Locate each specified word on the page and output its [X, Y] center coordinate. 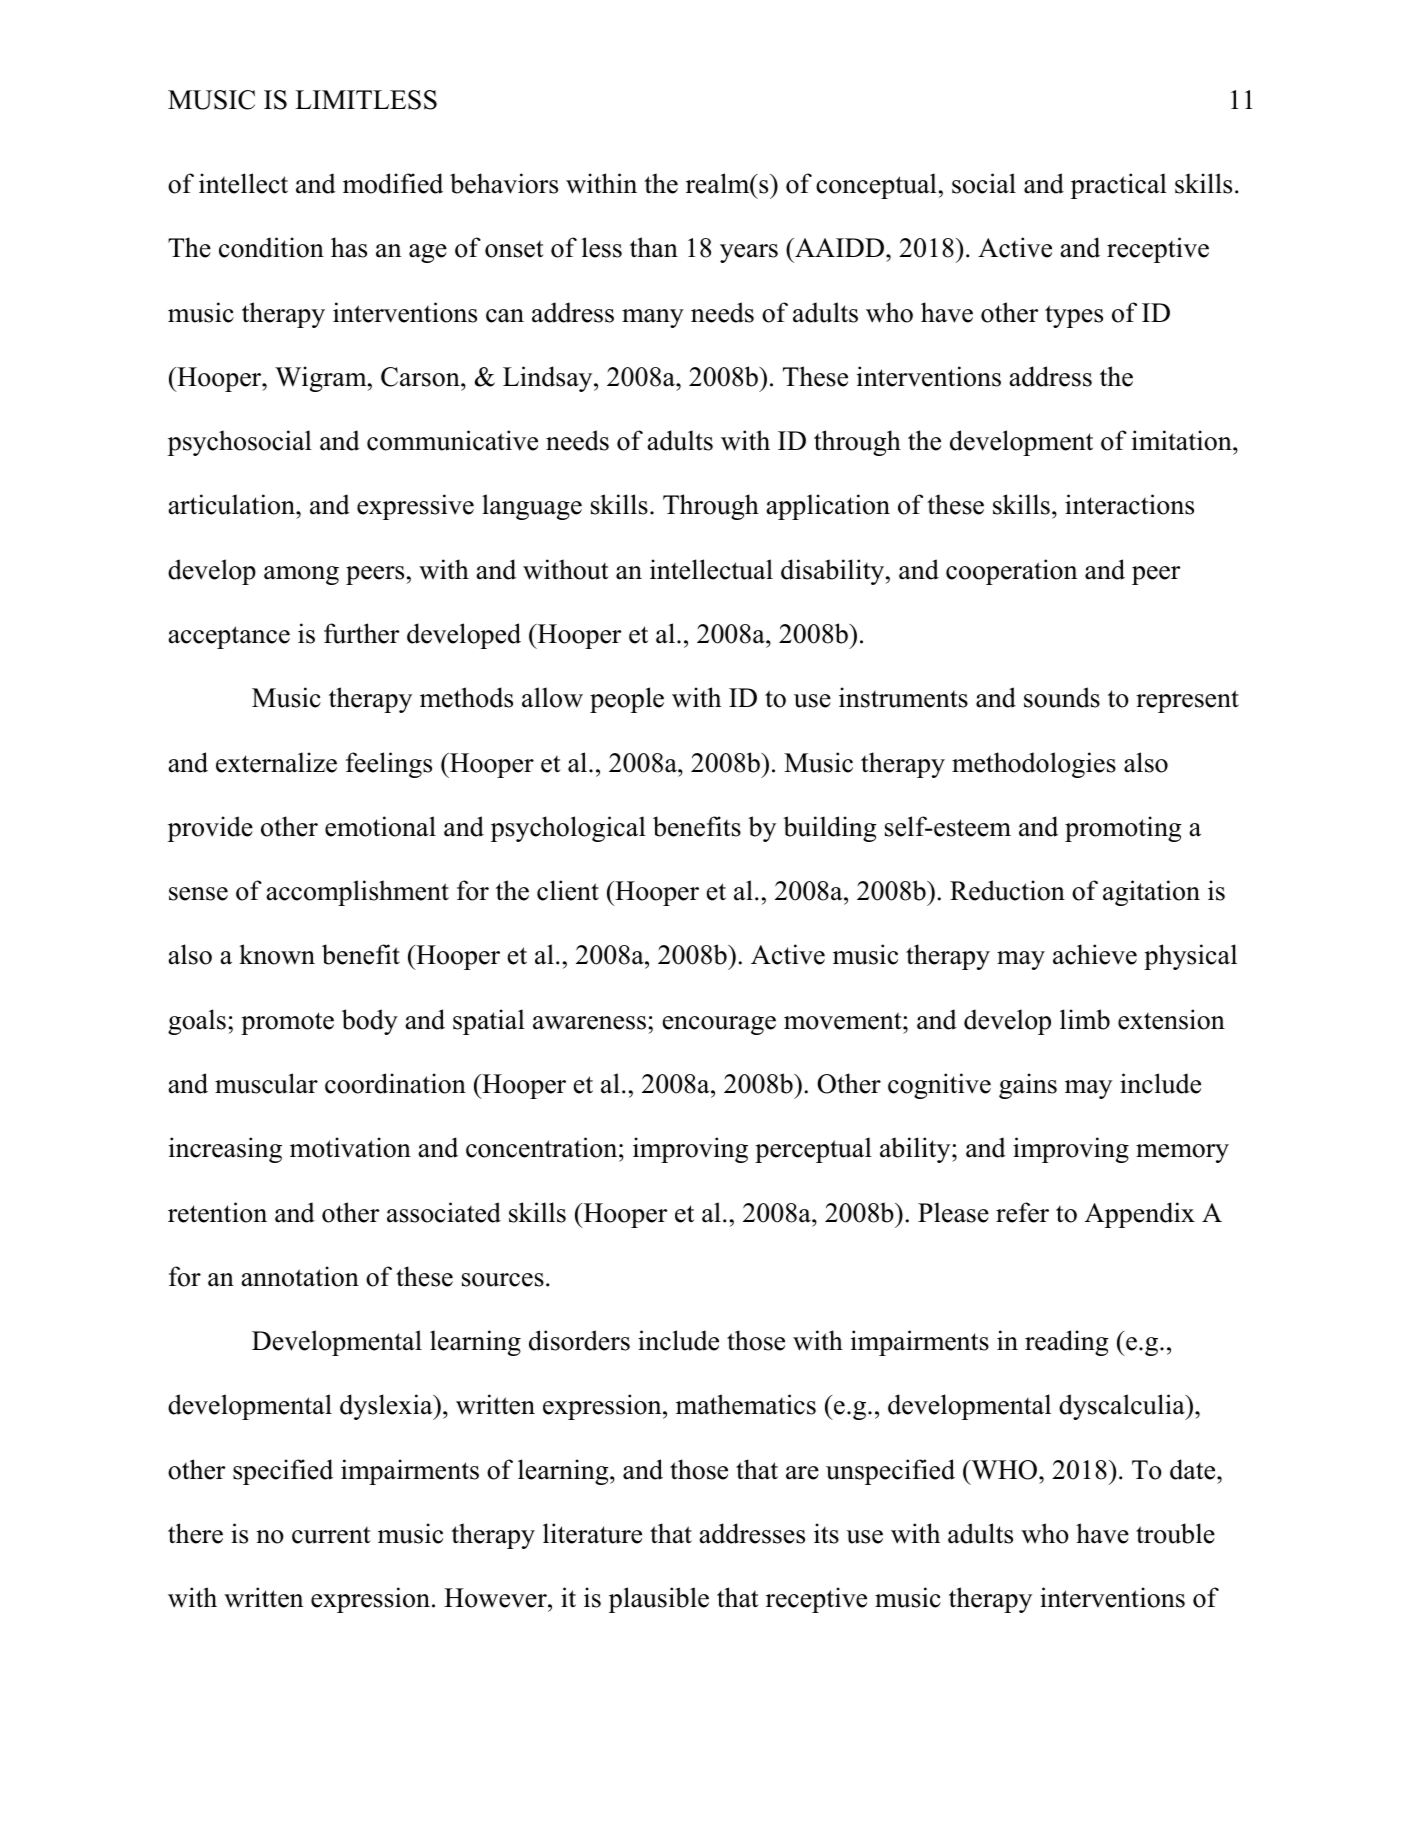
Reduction [1007, 890]
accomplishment [358, 893]
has [349, 247]
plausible [659, 1600]
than [654, 247]
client [568, 890]
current [331, 1535]
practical [1119, 186]
